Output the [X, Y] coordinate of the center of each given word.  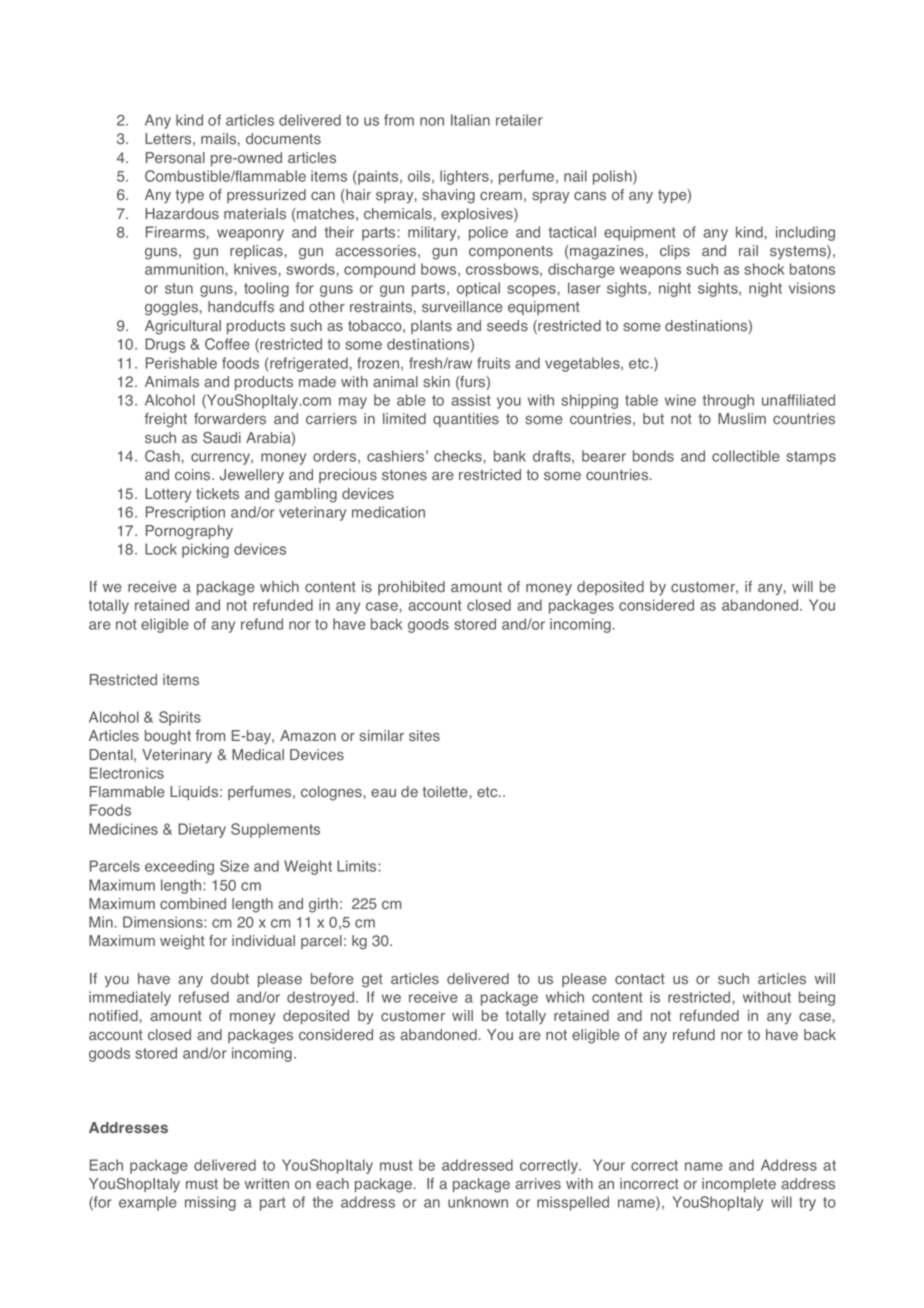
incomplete [739, 1185]
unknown [478, 1202]
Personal [175, 158]
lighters [464, 177]
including [805, 233]
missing [210, 1203]
